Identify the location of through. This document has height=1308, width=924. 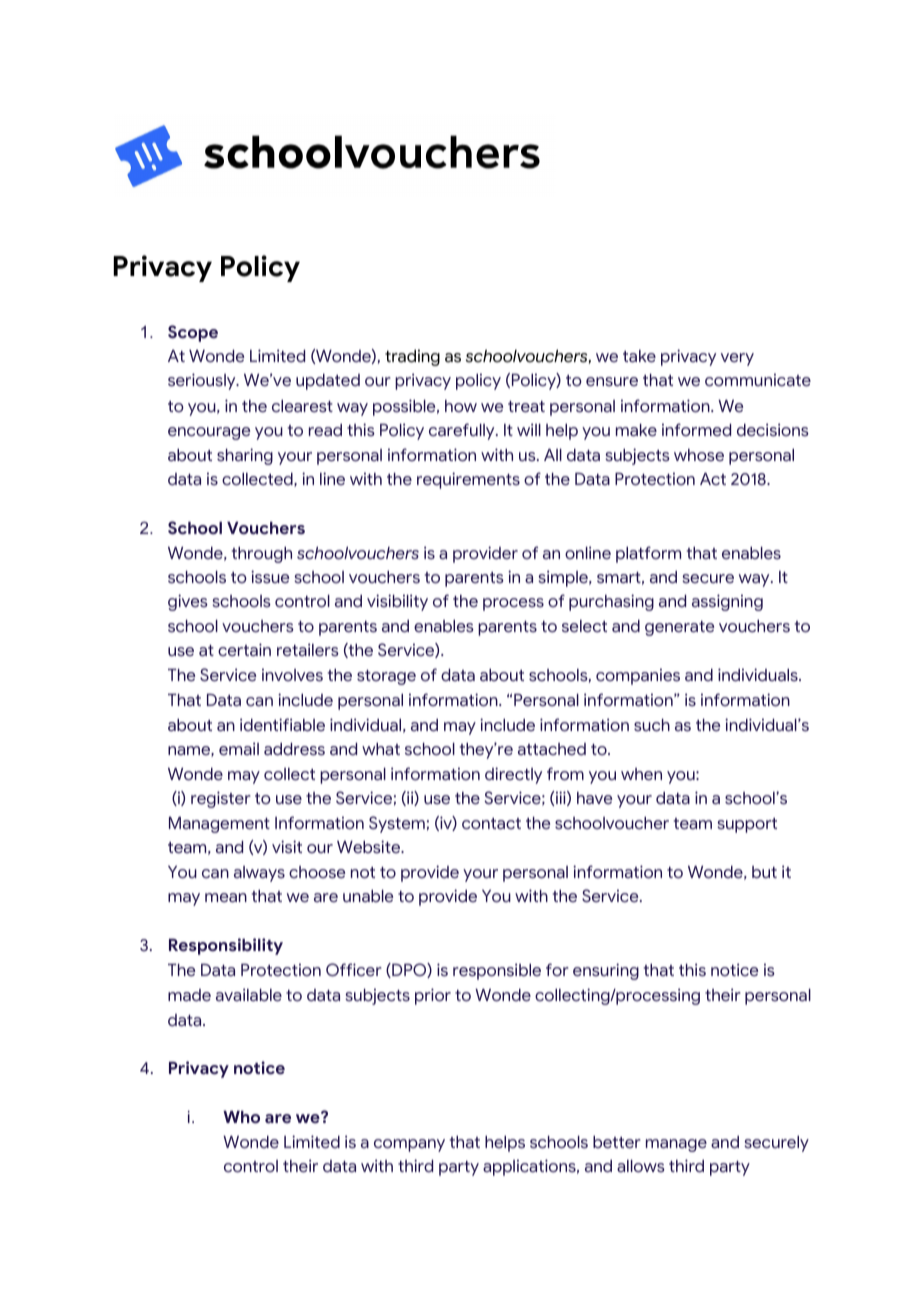
(262, 555).
